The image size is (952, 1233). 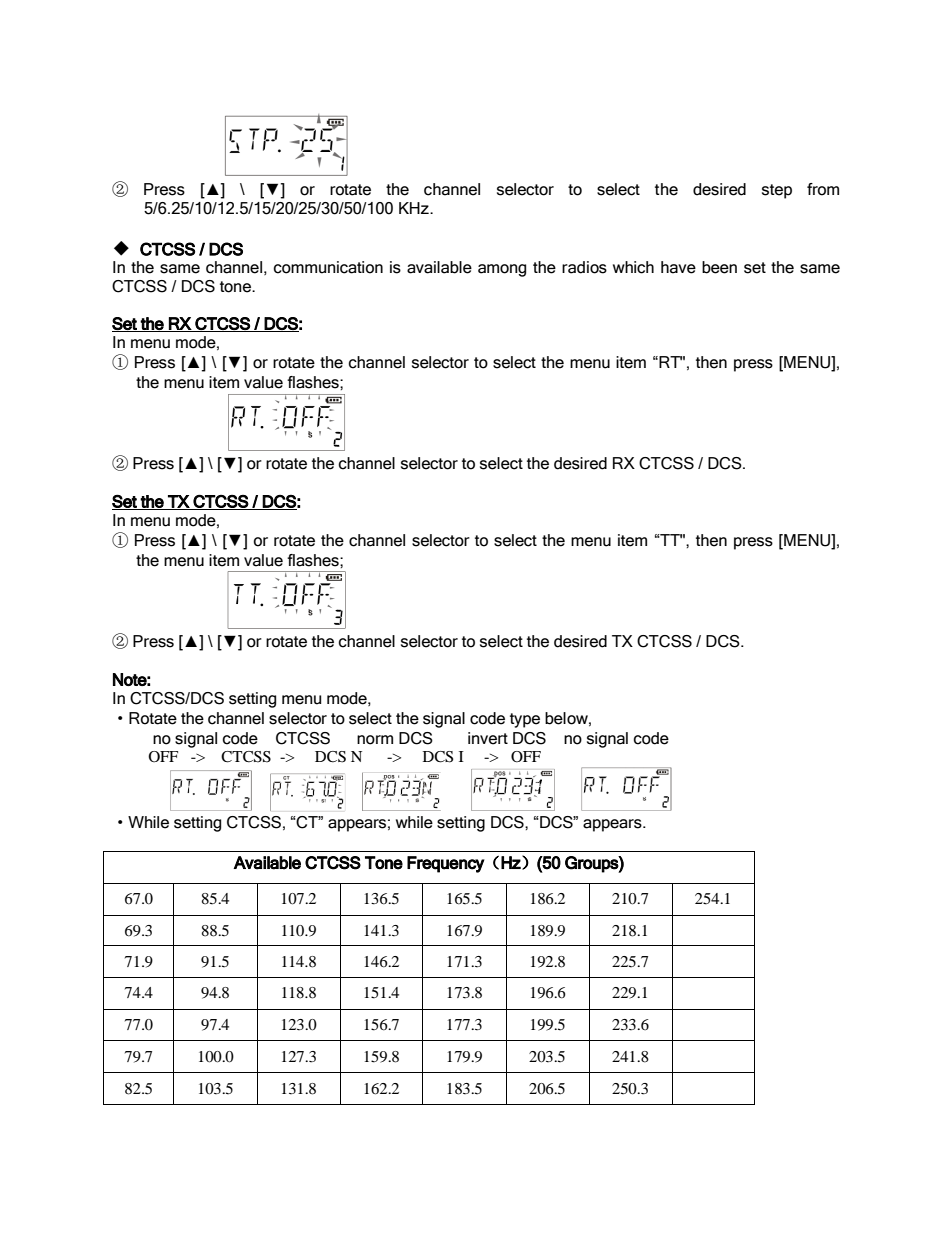 What do you see at coordinates (375, 740) in the screenshot?
I see `norm` at bounding box center [375, 740].
